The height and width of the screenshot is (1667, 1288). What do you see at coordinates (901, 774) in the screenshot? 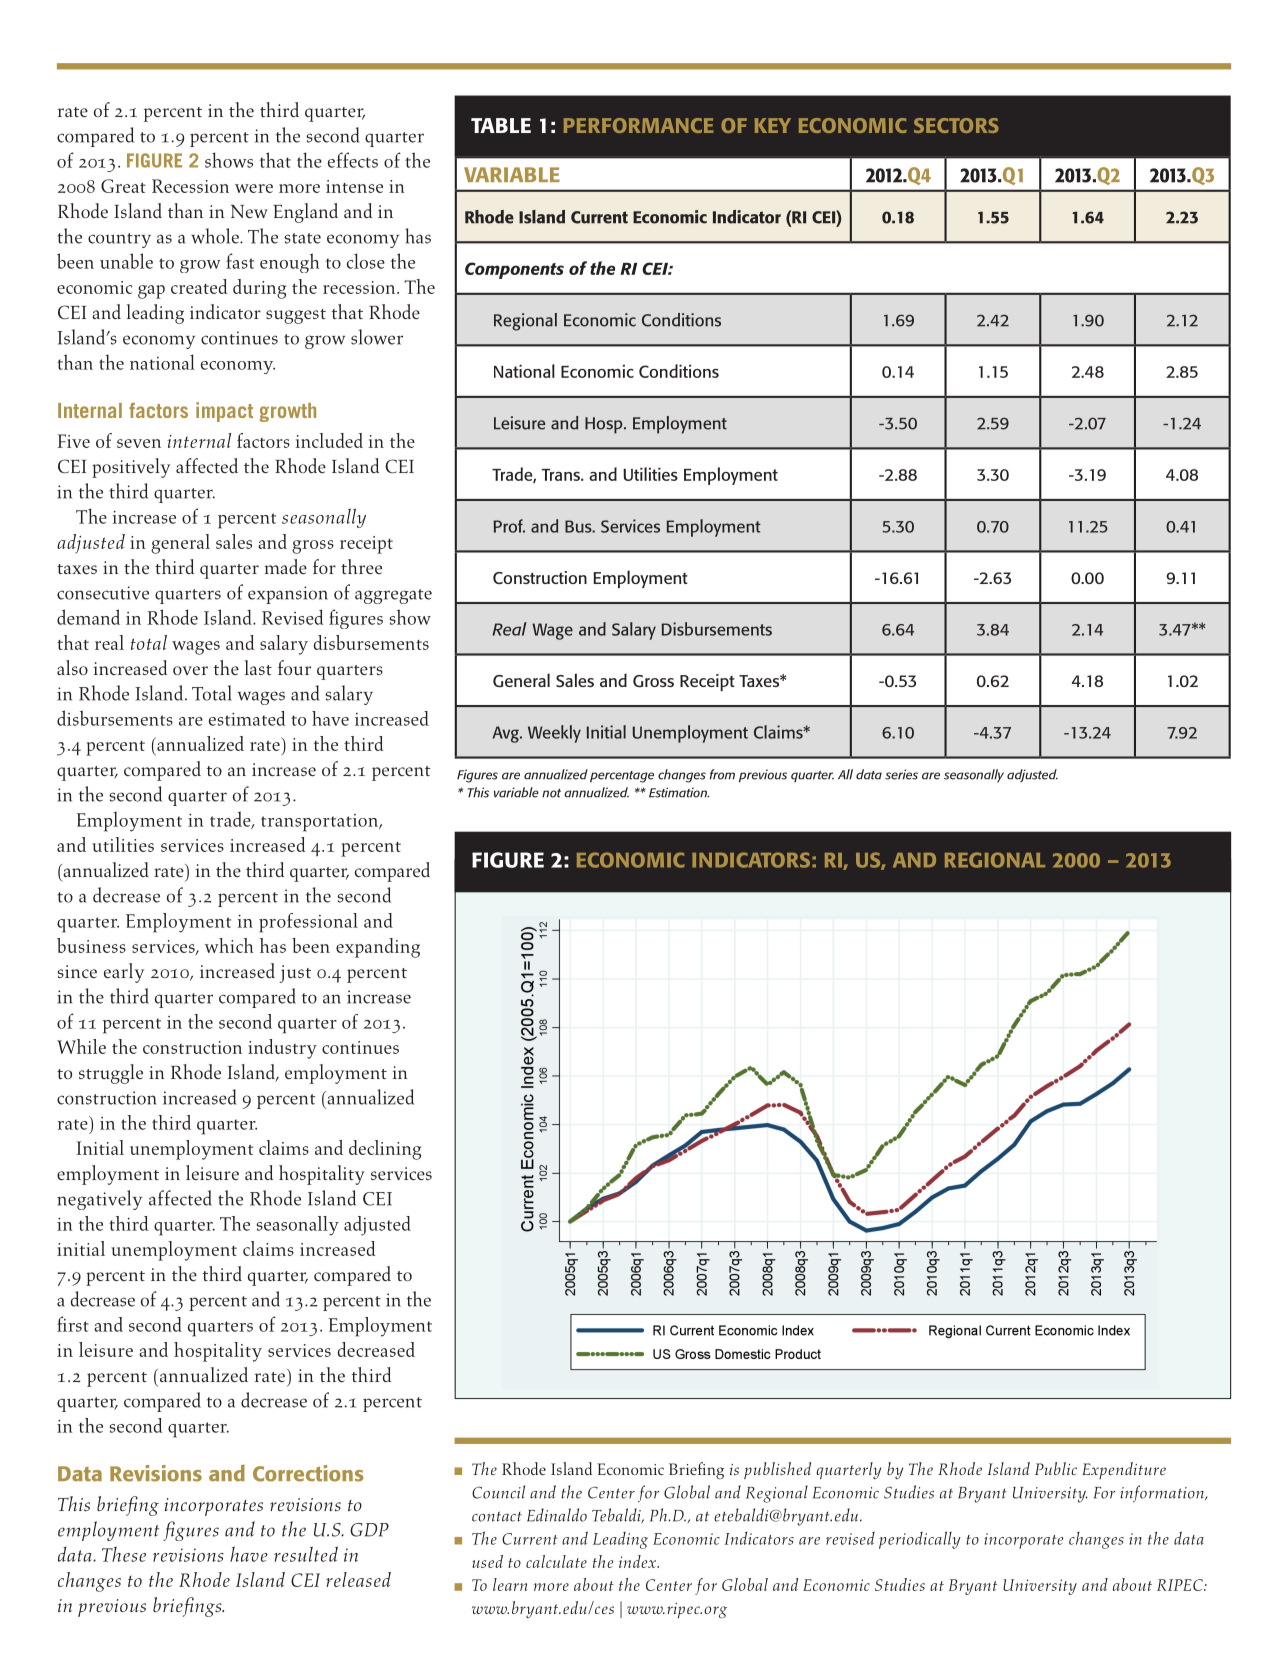
I see `series` at bounding box center [901, 774].
